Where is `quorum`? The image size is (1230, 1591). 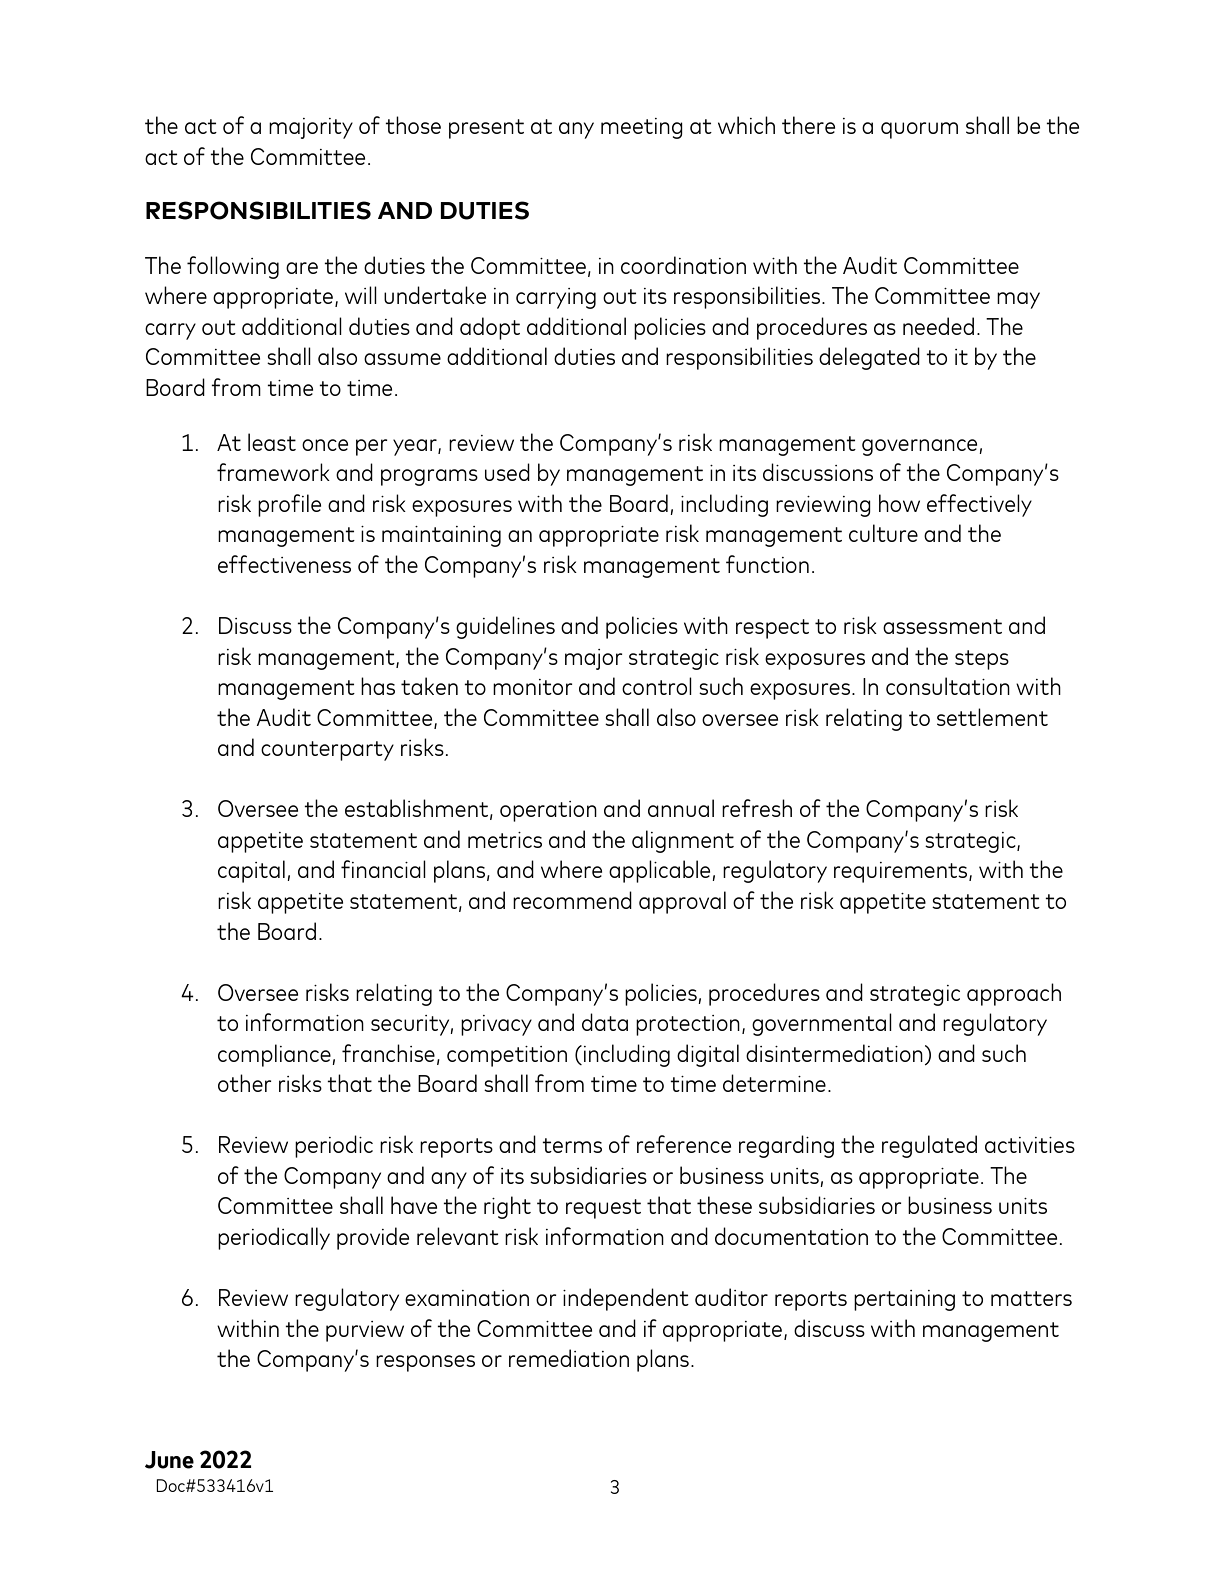 quorum is located at coordinates (919, 130).
